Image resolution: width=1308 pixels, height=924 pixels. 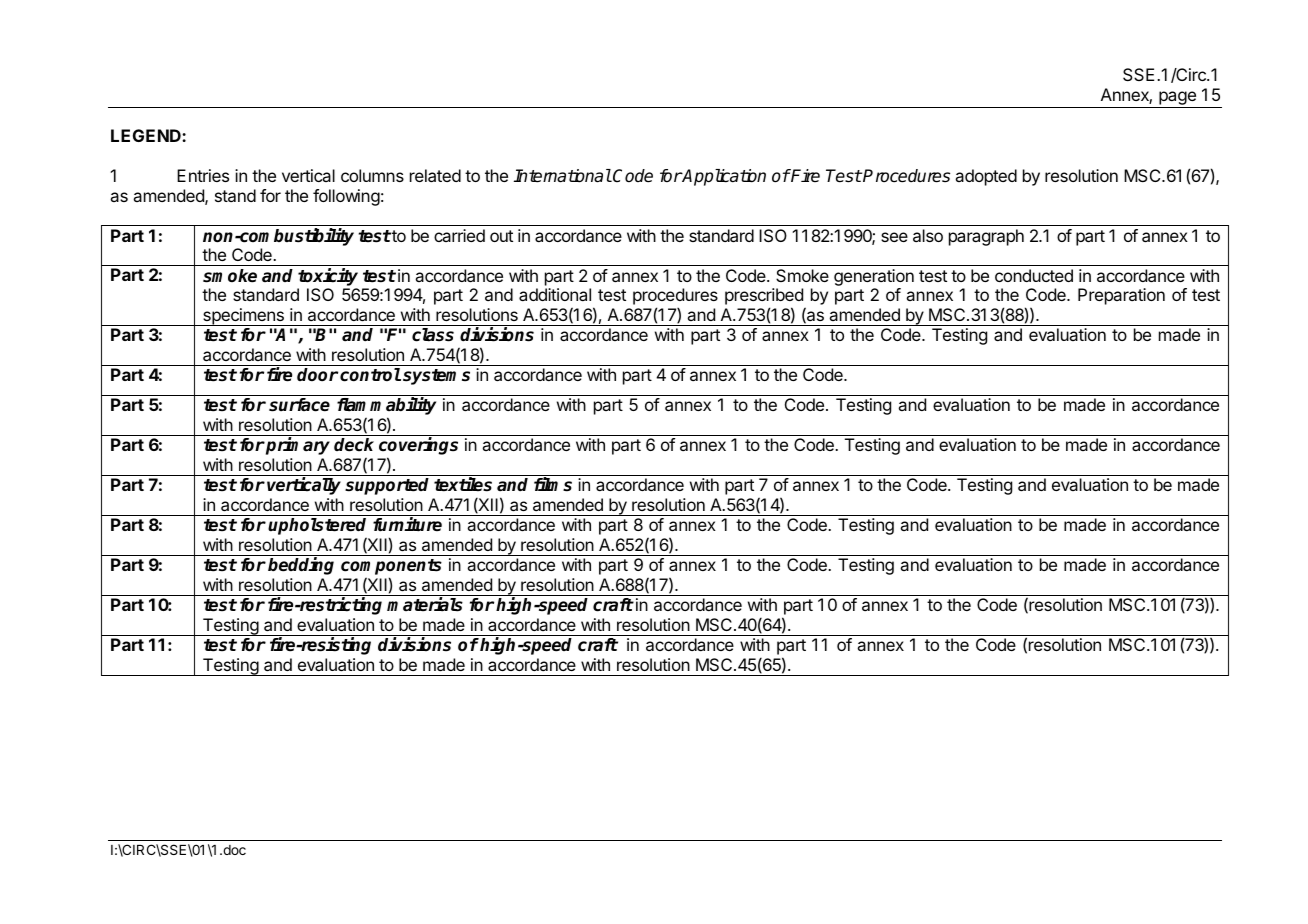 What do you see at coordinates (147, 135) in the image?
I see `LEGEND` at bounding box center [147, 135].
